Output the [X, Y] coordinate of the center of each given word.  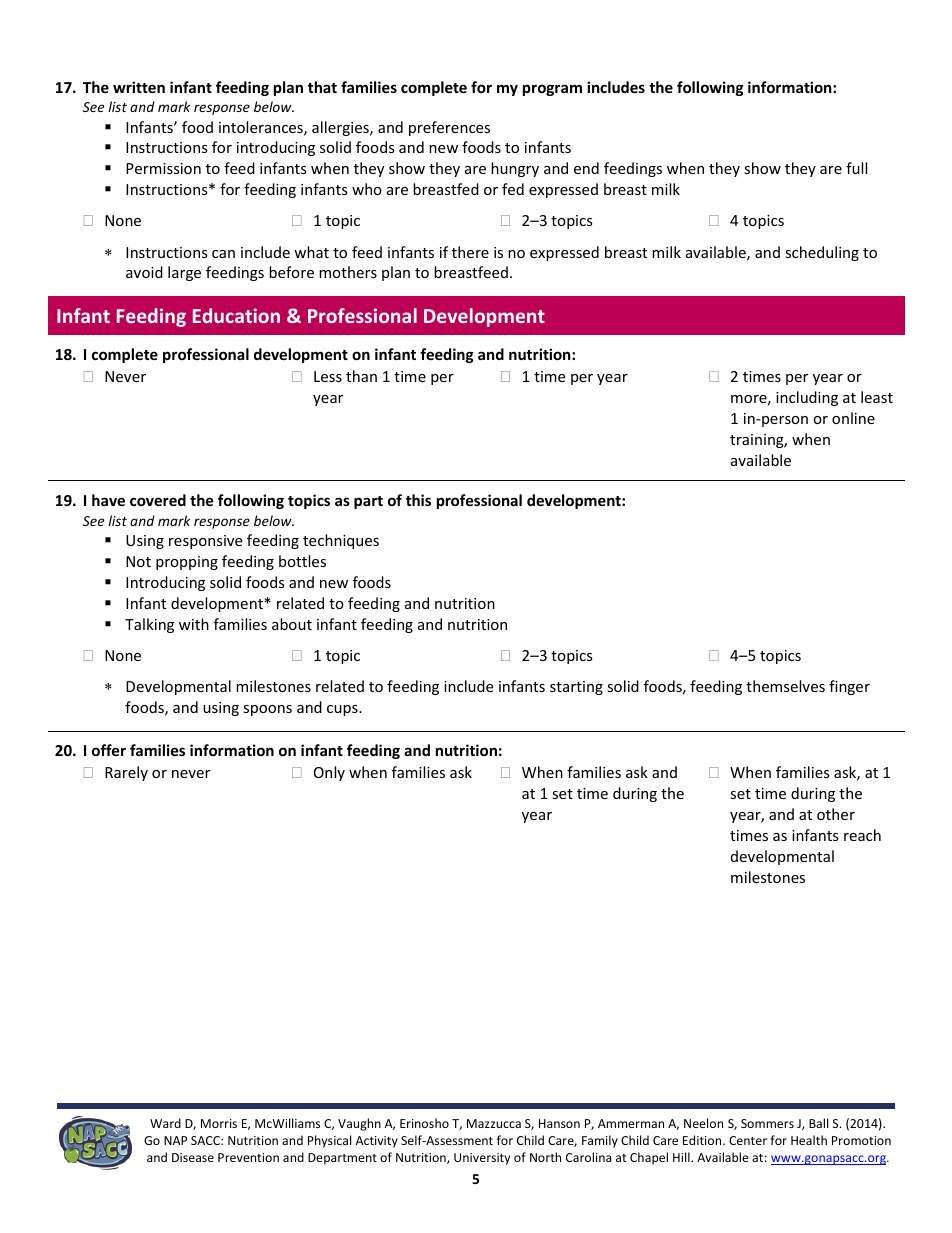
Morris [219, 1123]
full [856, 168]
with [194, 624]
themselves [785, 686]
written [139, 87]
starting [576, 688]
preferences [449, 128]
